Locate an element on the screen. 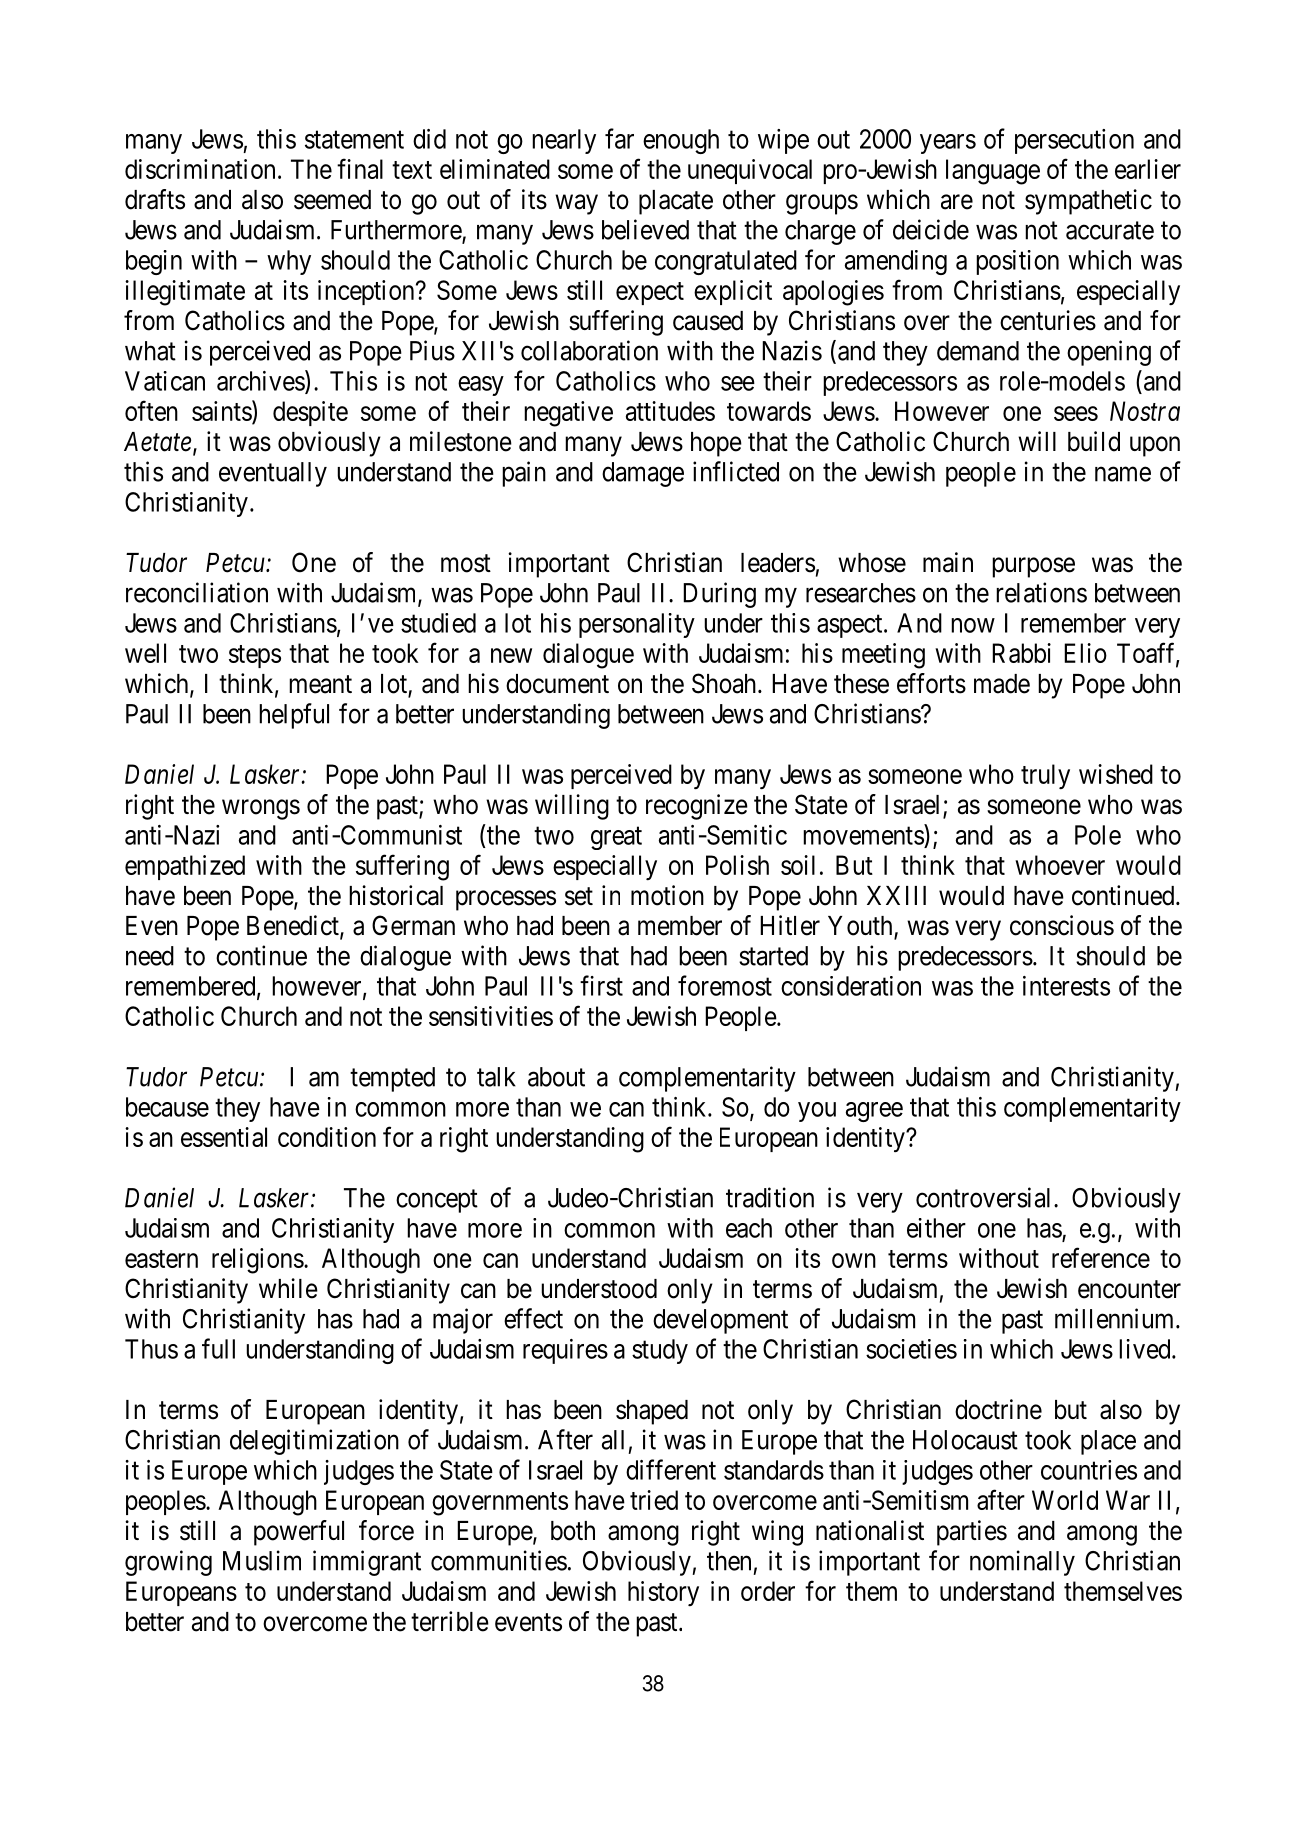 The image size is (1305, 1846). each is located at coordinates (749, 1228).
